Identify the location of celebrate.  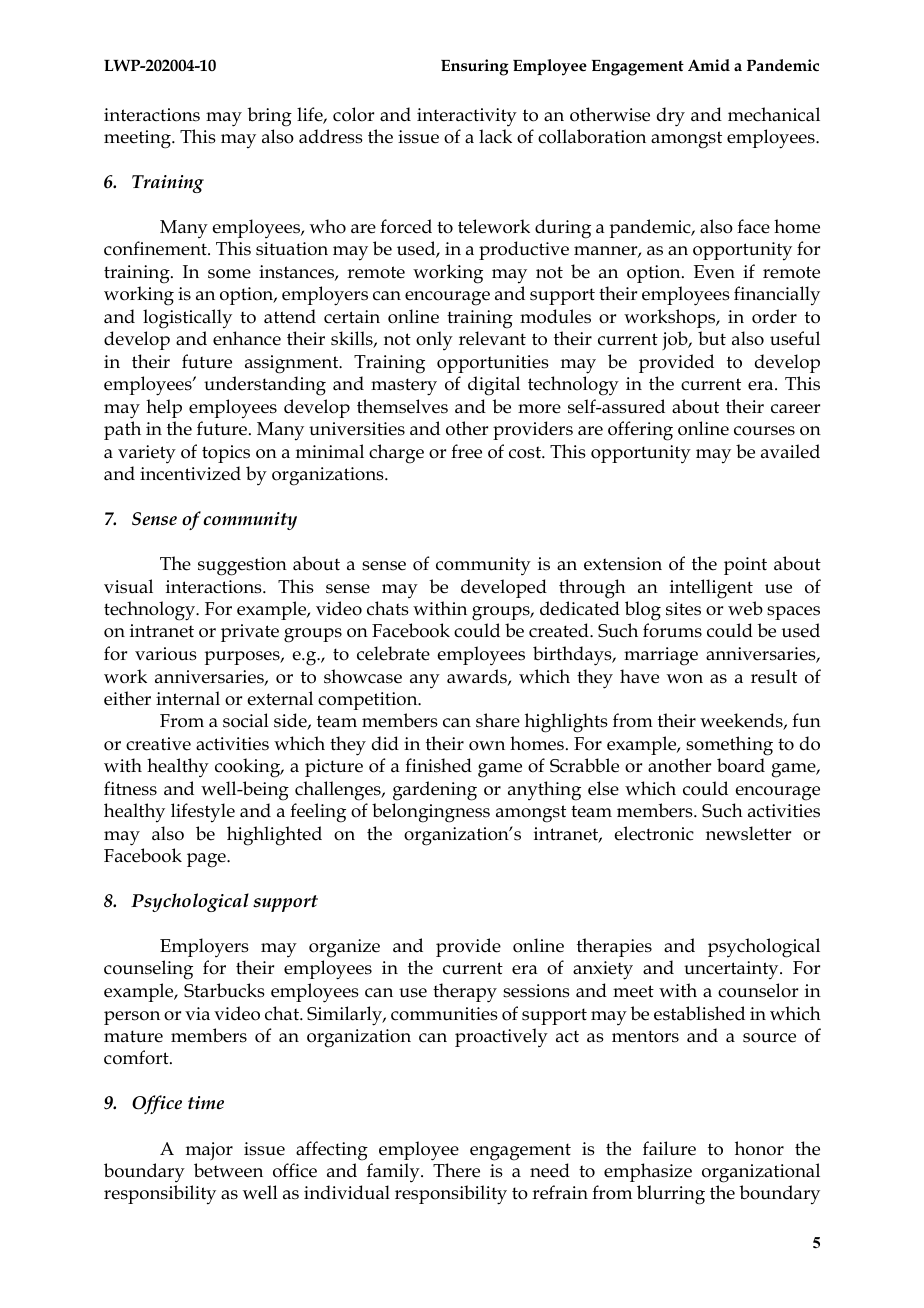
(393, 653).
